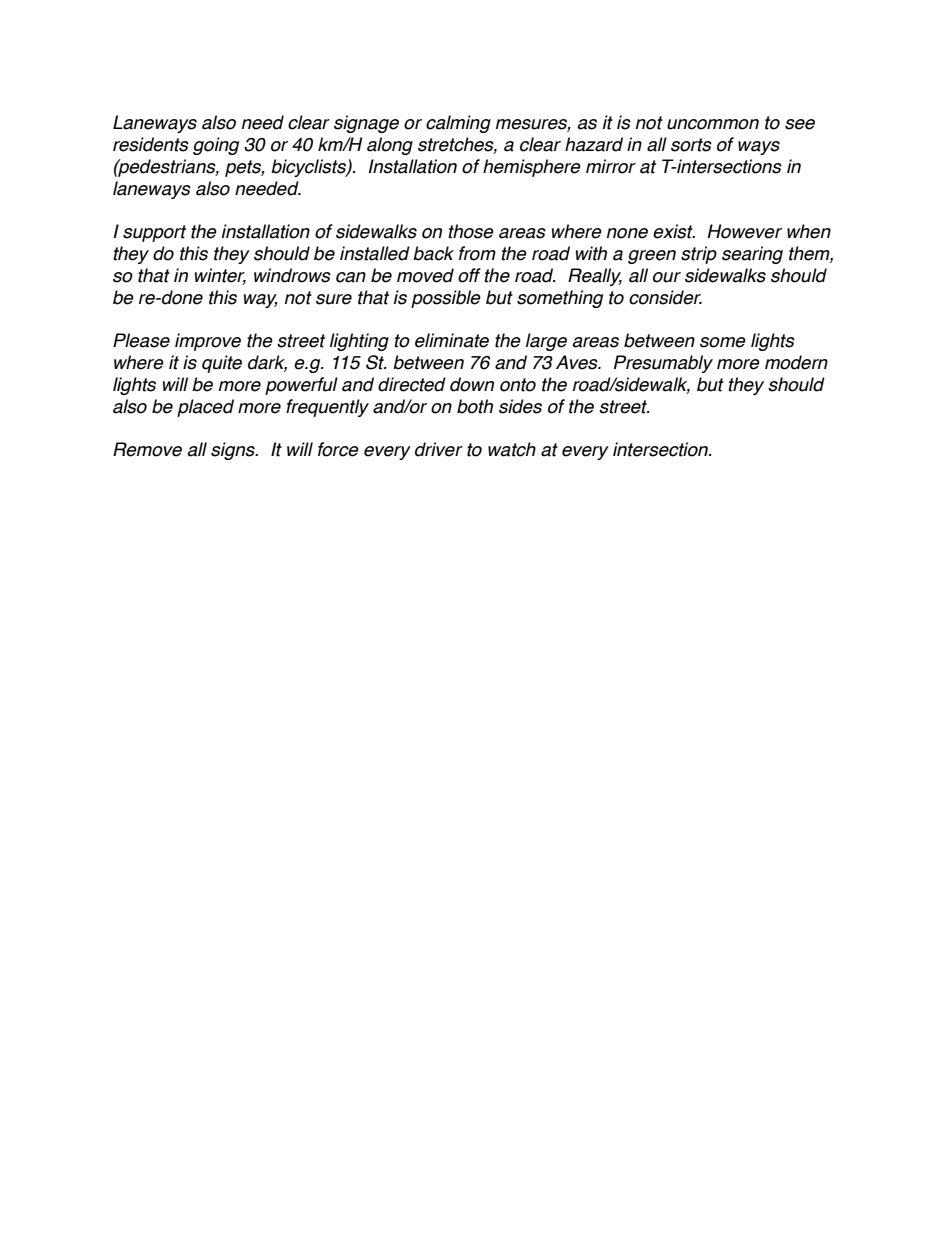 This screenshot has width=952, height=1233. I want to click on winter, so click(220, 276).
